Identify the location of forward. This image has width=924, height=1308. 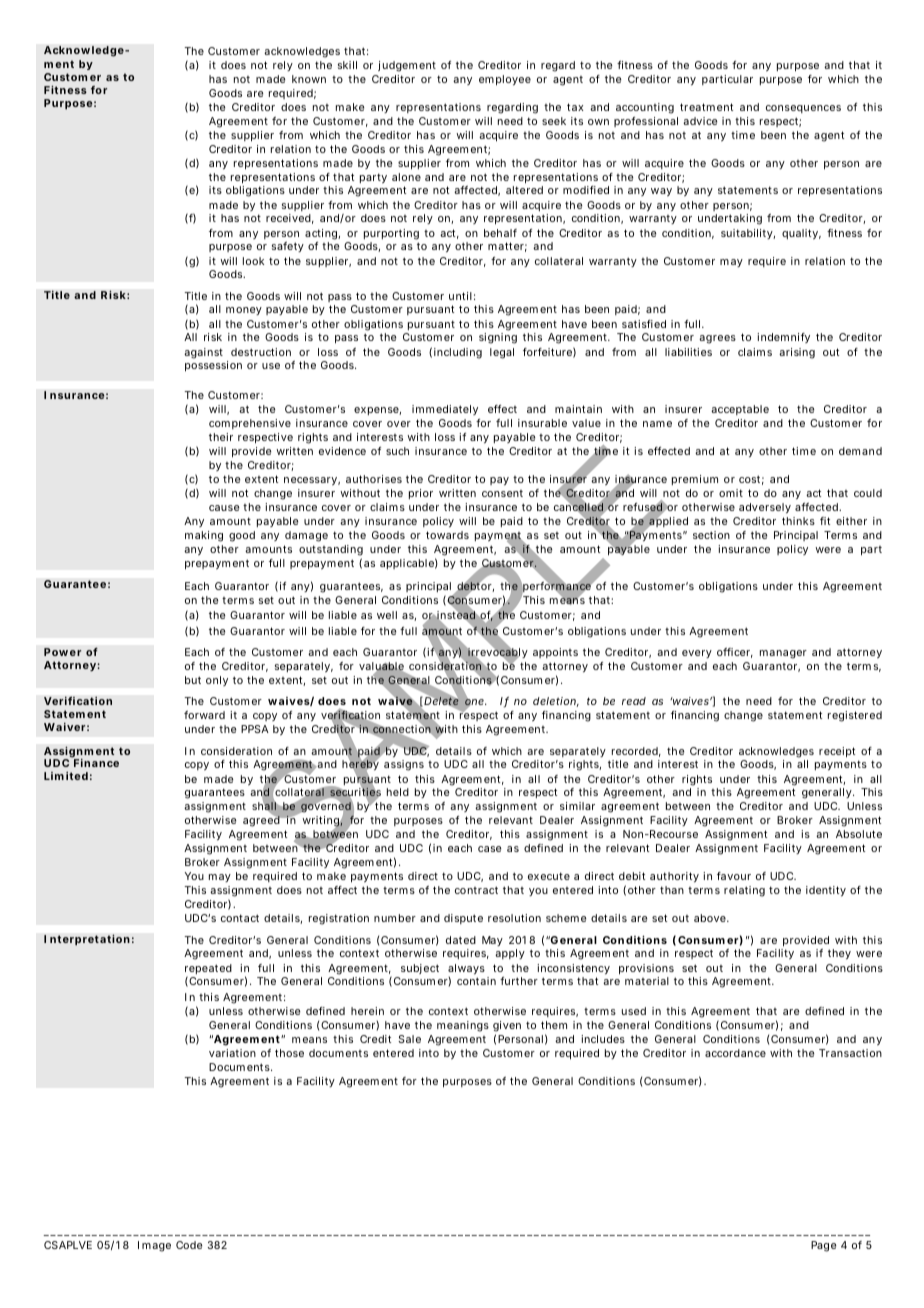
(204, 715).
